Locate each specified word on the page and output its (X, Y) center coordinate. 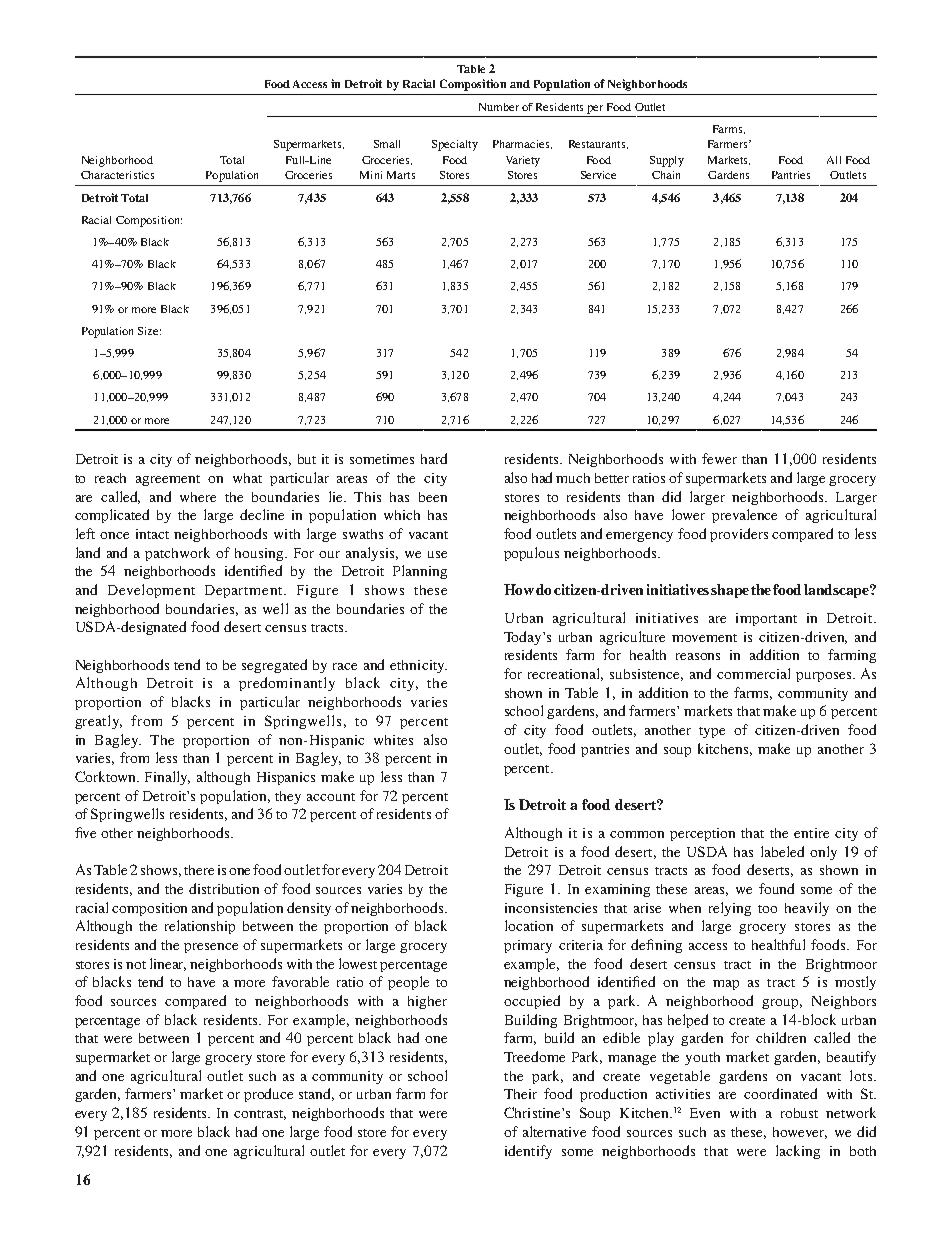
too (767, 909)
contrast (260, 1115)
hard (434, 458)
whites (393, 740)
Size (149, 331)
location (529, 925)
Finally (167, 778)
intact (152, 534)
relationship (200, 927)
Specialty (455, 145)
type (712, 732)
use (437, 554)
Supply (667, 161)
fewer (719, 458)
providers (739, 535)
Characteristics (117, 175)
